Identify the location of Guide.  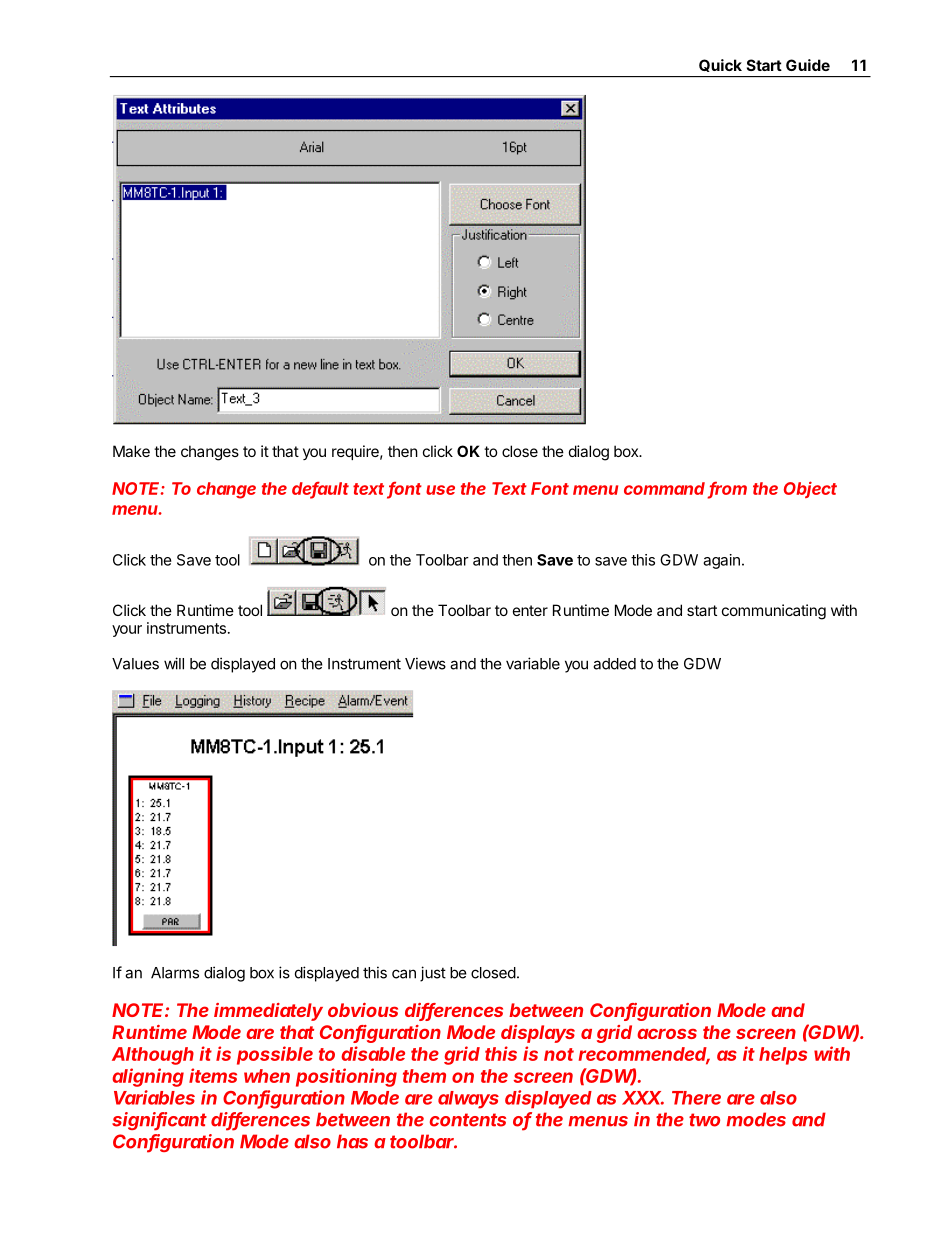
(808, 65).
